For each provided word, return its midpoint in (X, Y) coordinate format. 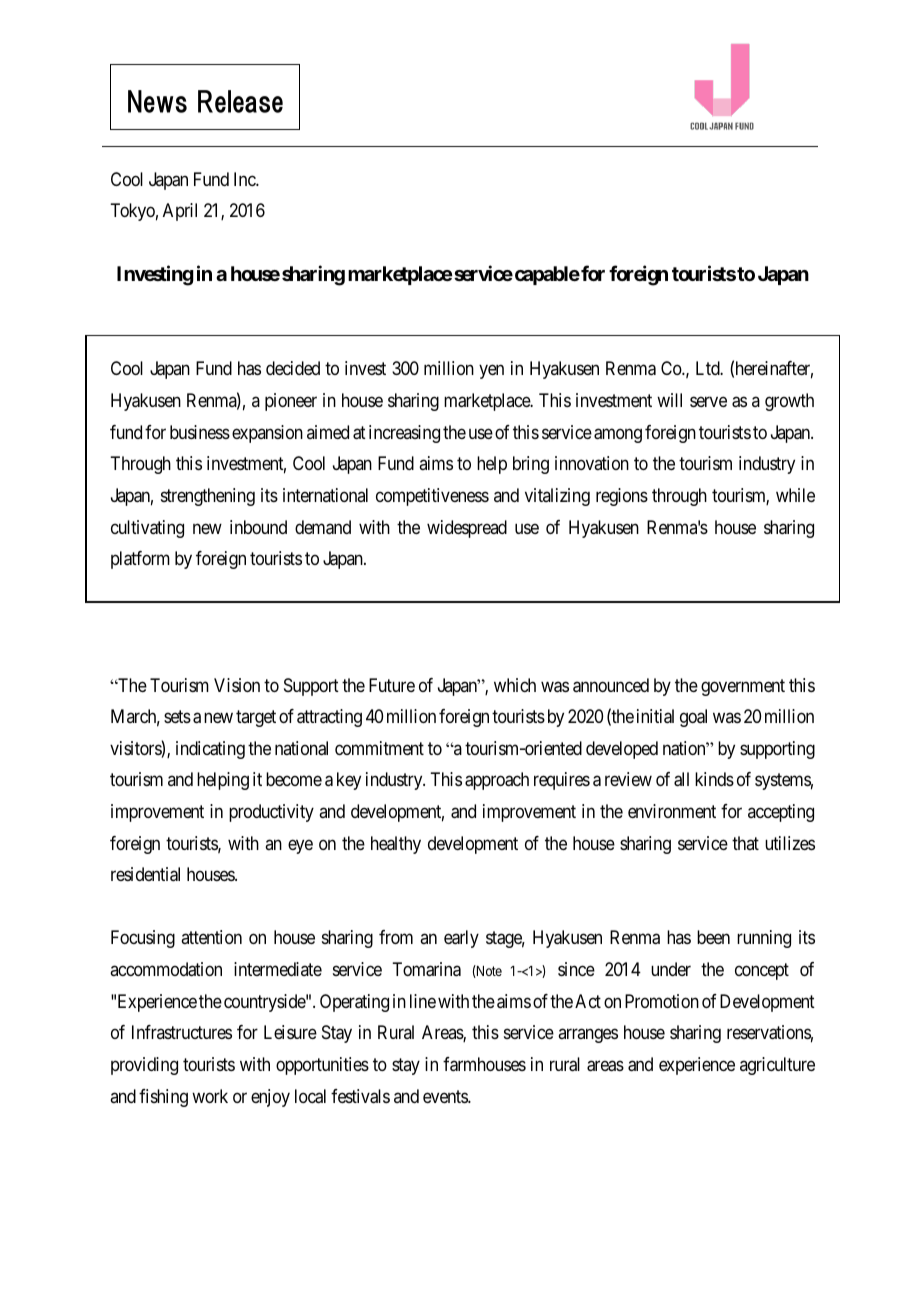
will (669, 400)
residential (145, 874)
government (743, 687)
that (745, 843)
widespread (467, 529)
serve (708, 401)
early (461, 939)
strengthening (208, 497)
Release (240, 101)
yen (491, 372)
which (515, 685)
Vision (237, 685)
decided (293, 368)
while (795, 495)
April (180, 212)
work (210, 1096)
